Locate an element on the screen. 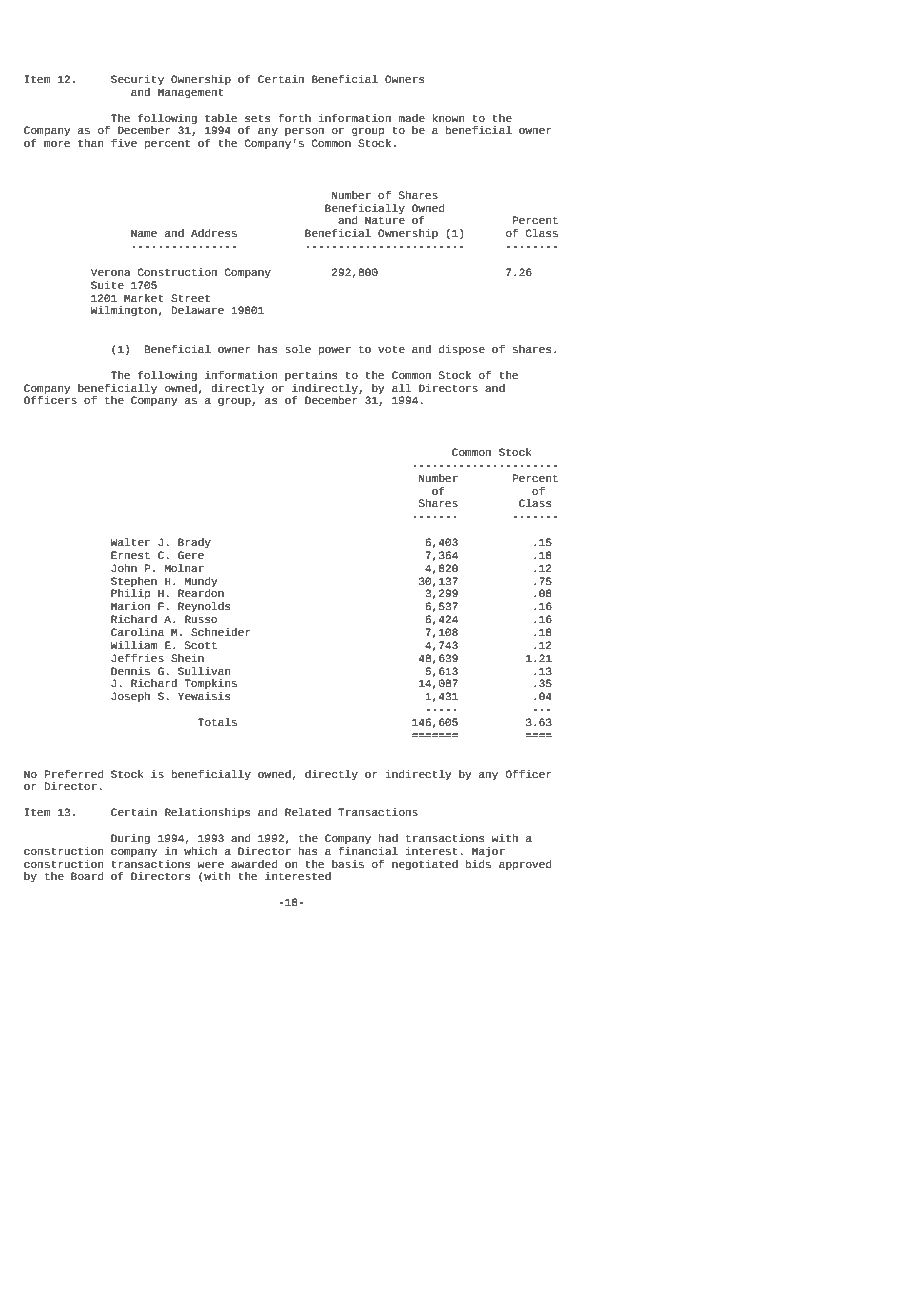 This screenshot has height=1308, width=924. Security is located at coordinates (137, 80).
